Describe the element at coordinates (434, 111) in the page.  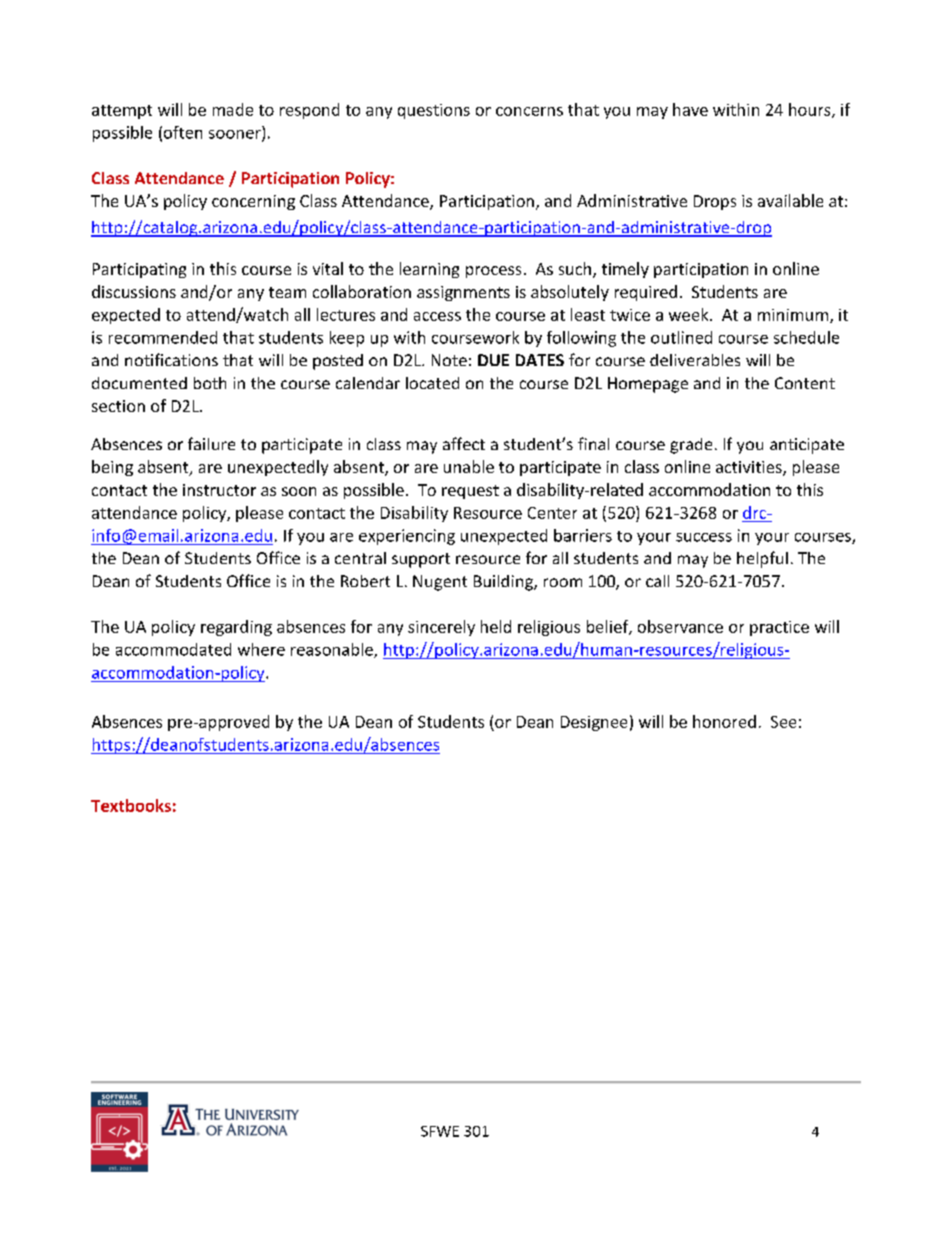
I see `questions` at that location.
